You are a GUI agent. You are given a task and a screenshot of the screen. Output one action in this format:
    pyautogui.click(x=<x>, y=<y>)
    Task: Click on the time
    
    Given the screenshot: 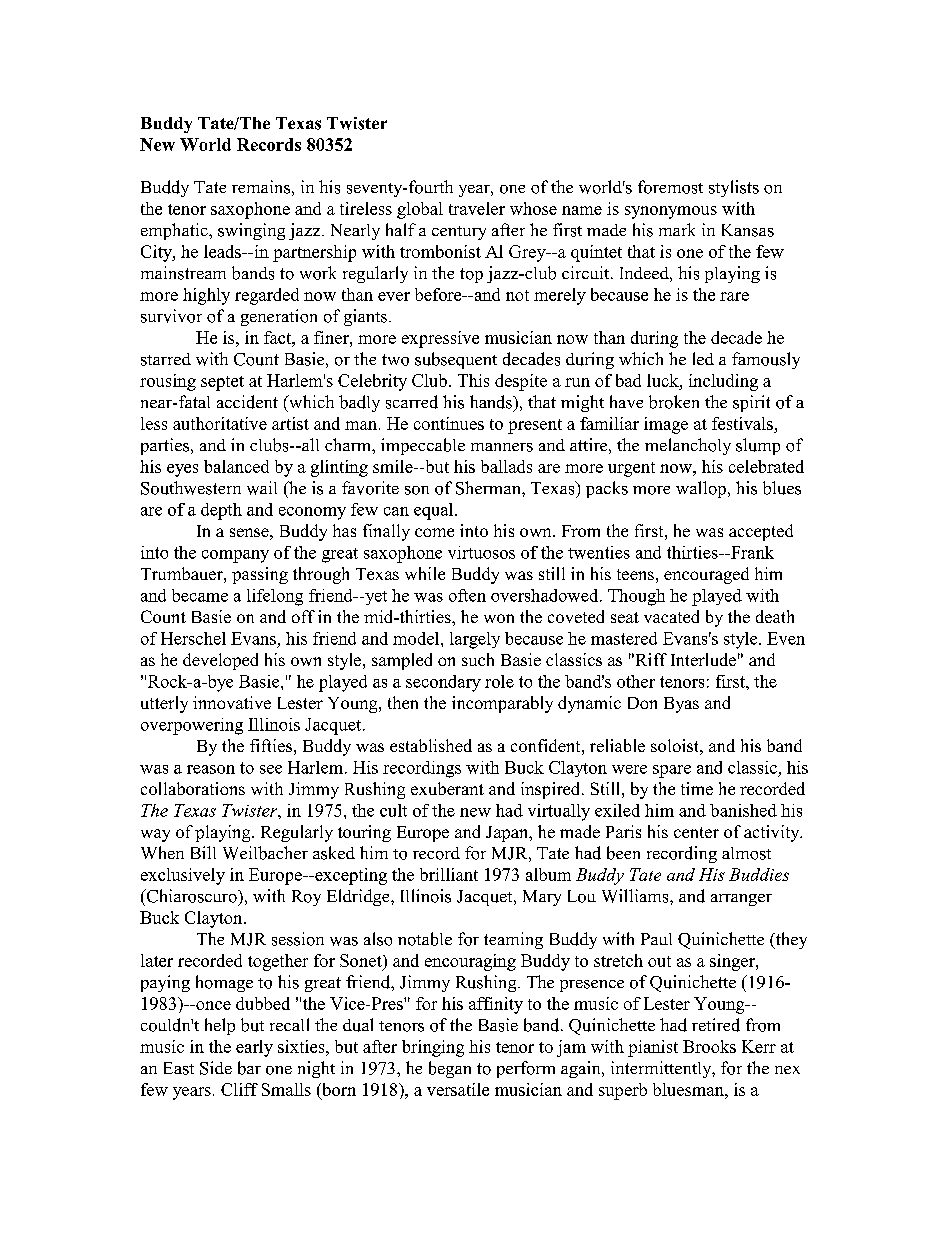 What is the action you would take?
    pyautogui.click(x=697, y=788)
